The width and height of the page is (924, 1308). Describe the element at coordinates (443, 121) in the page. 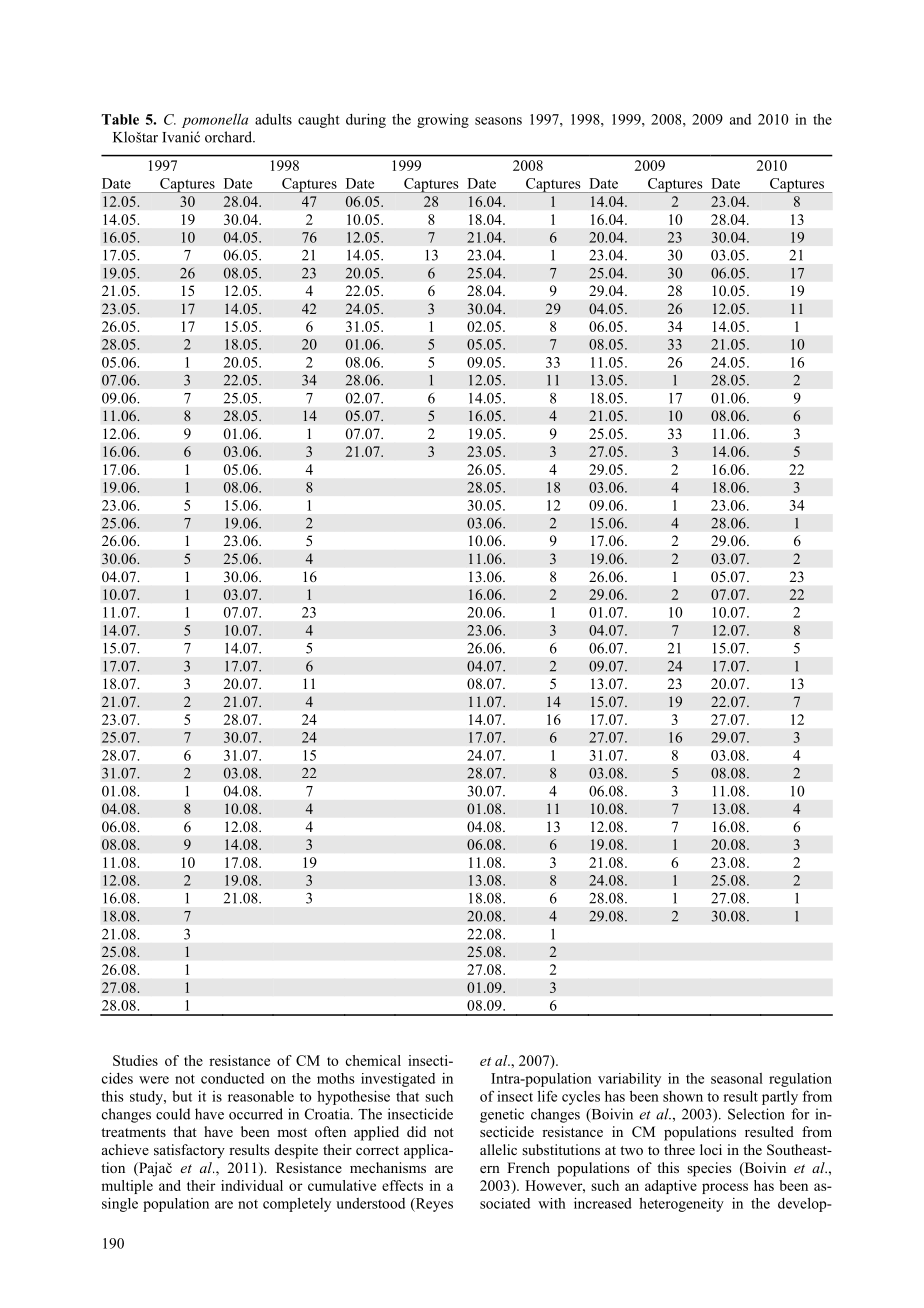

I see `growing` at that location.
